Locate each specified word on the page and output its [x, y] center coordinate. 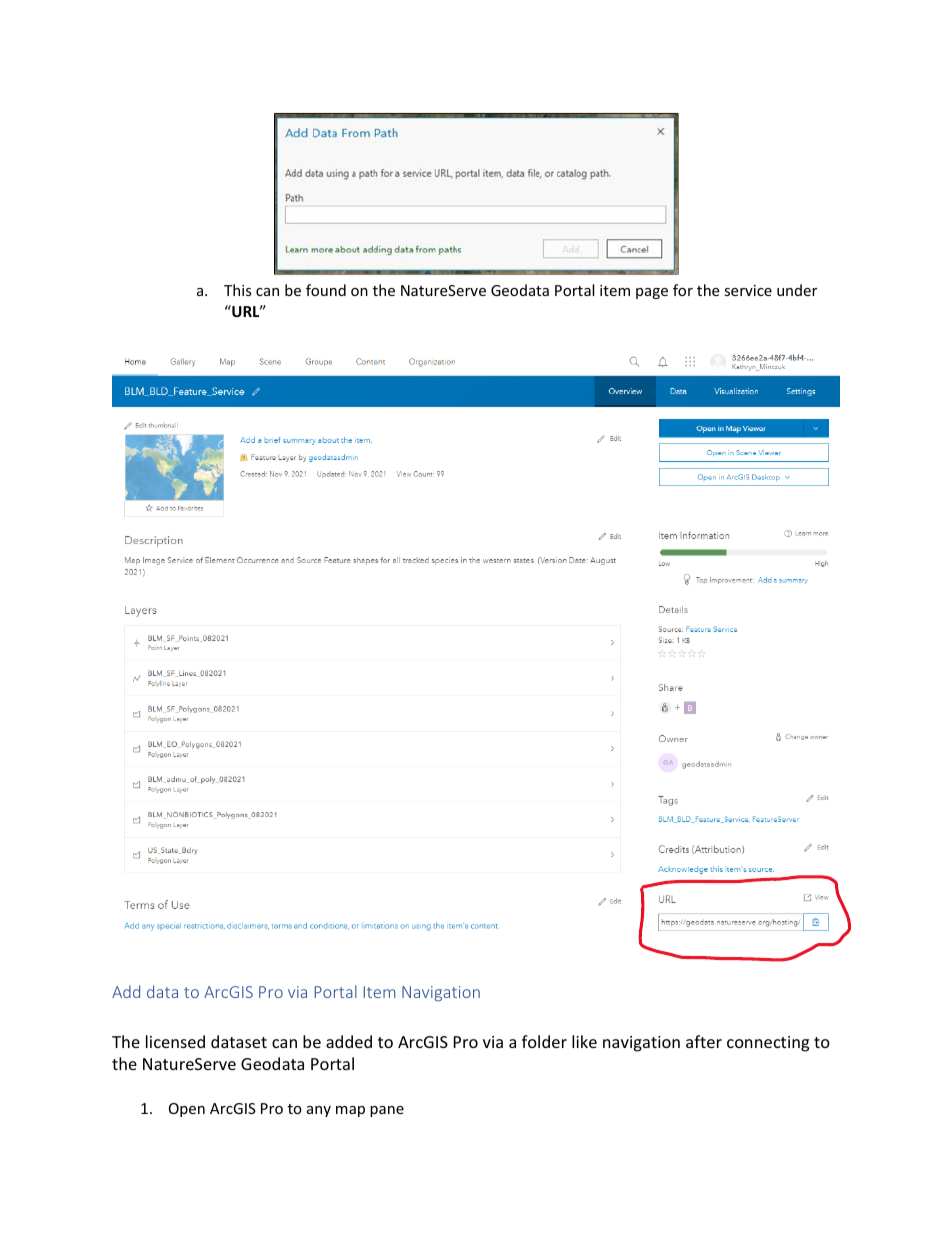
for [683, 290]
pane [387, 1111]
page [652, 293]
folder [544, 1041]
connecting [768, 1044]
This [238, 290]
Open [187, 1110]
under [797, 290]
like [584, 1041]
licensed [175, 1041]
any [319, 1111]
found [326, 290]
